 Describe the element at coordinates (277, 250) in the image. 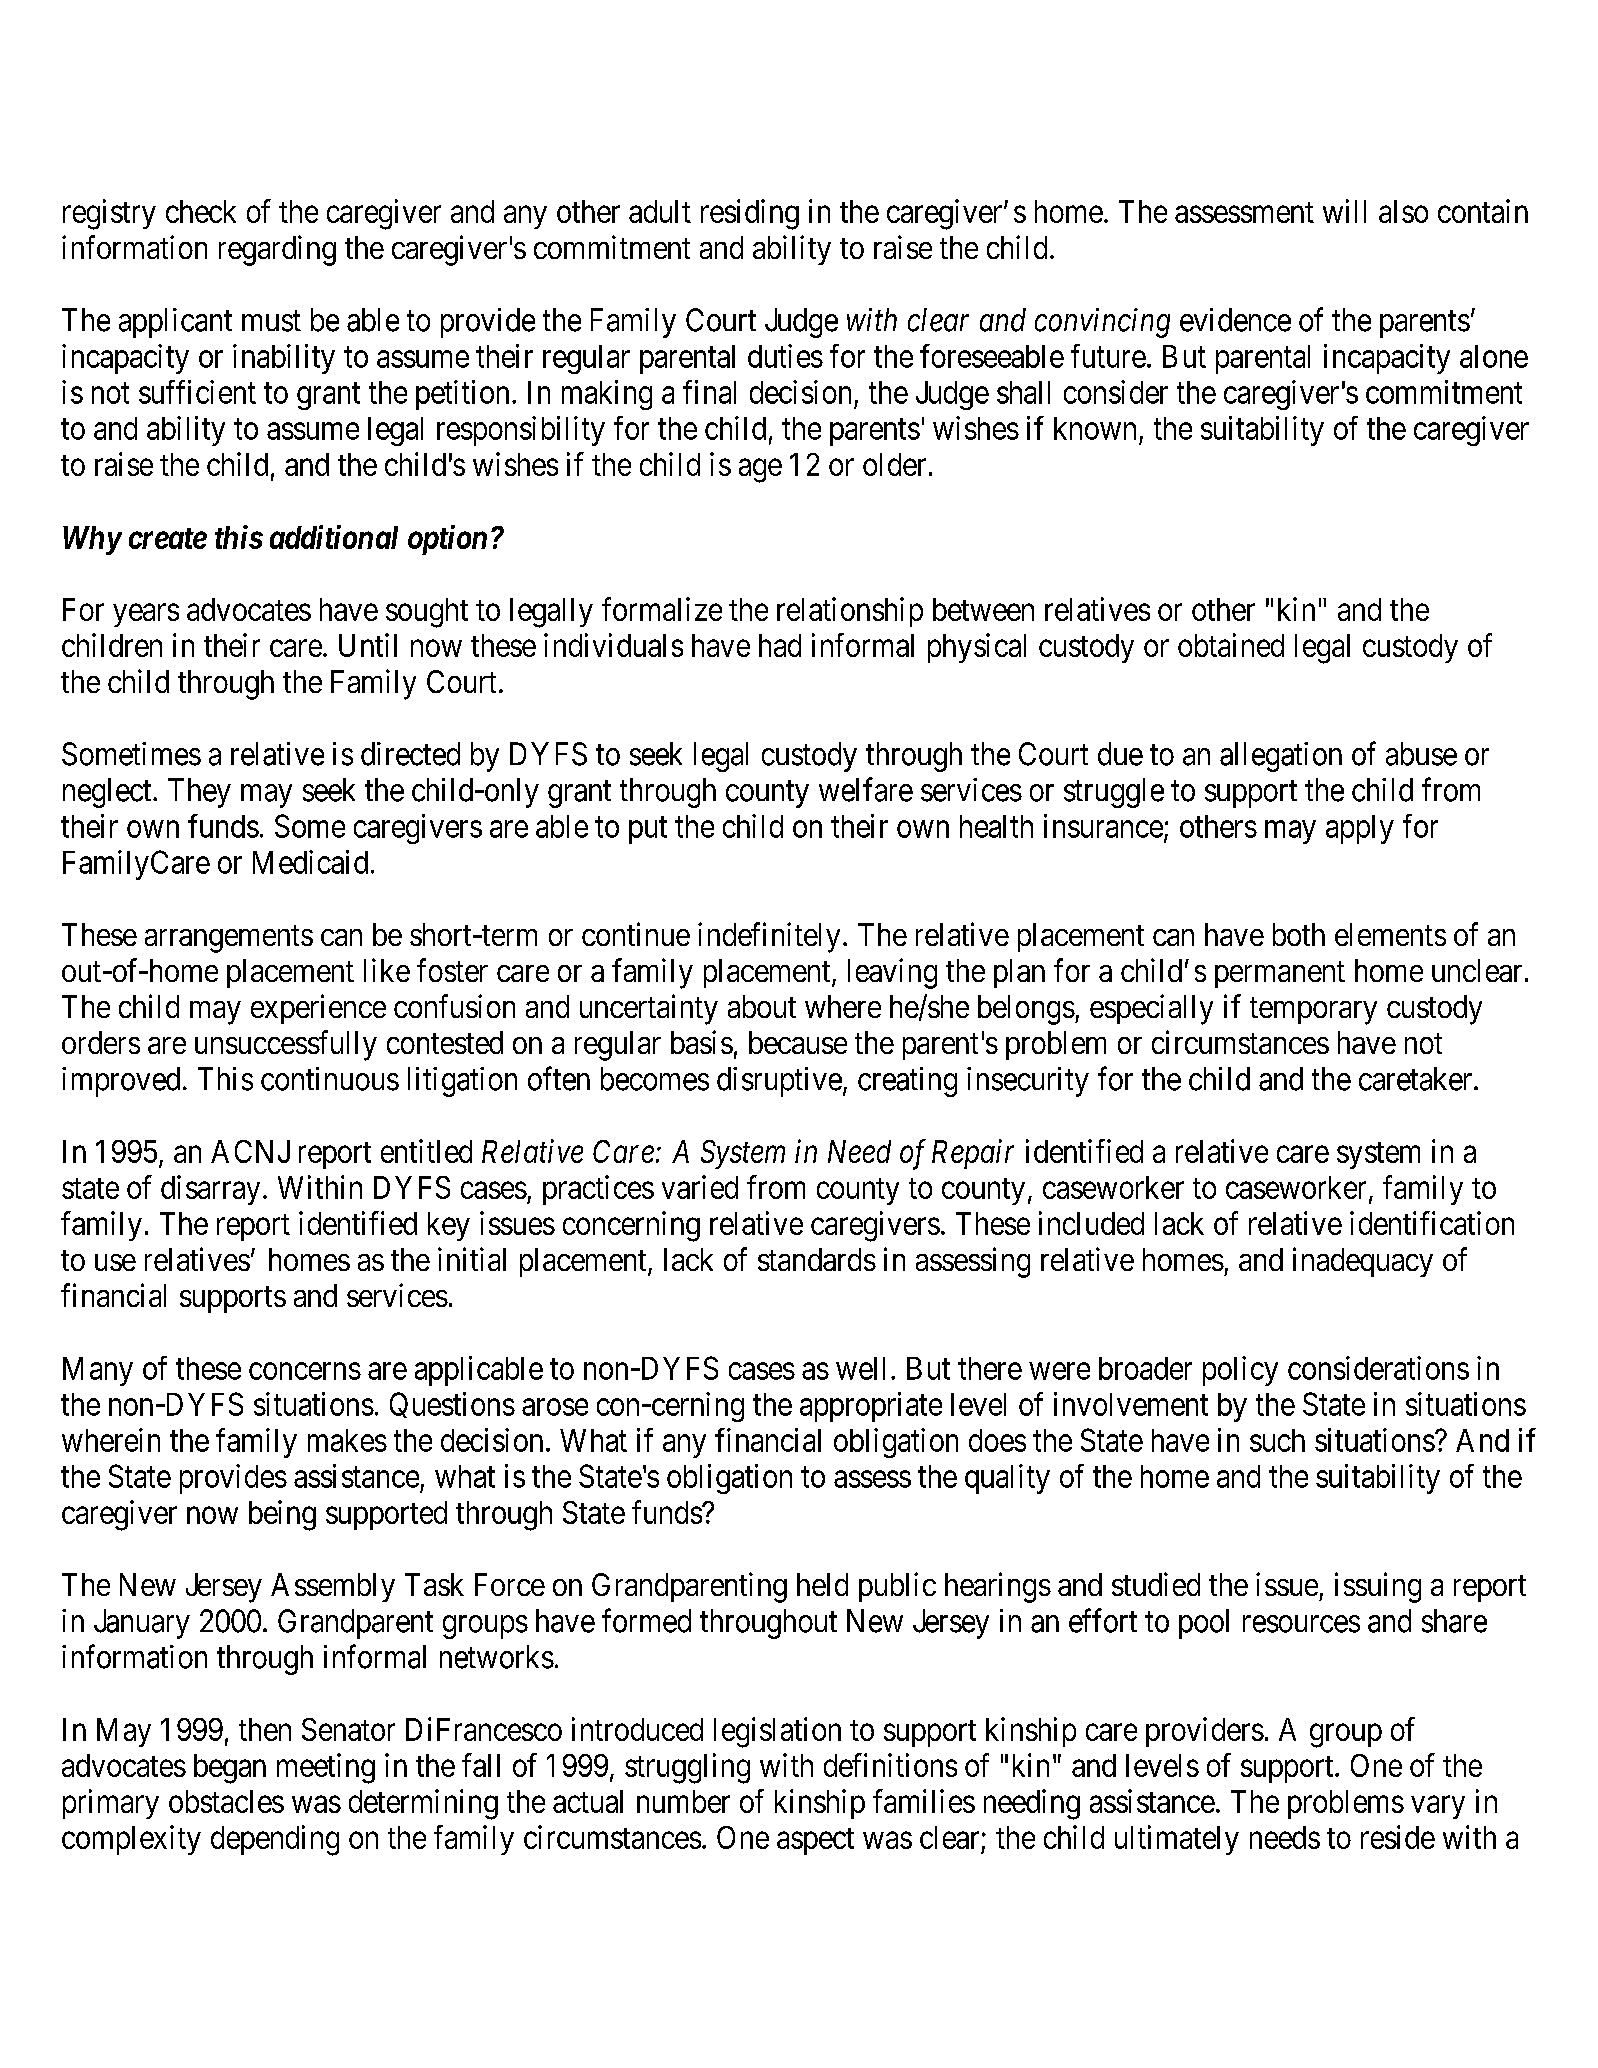

I see `regarding` at that location.
